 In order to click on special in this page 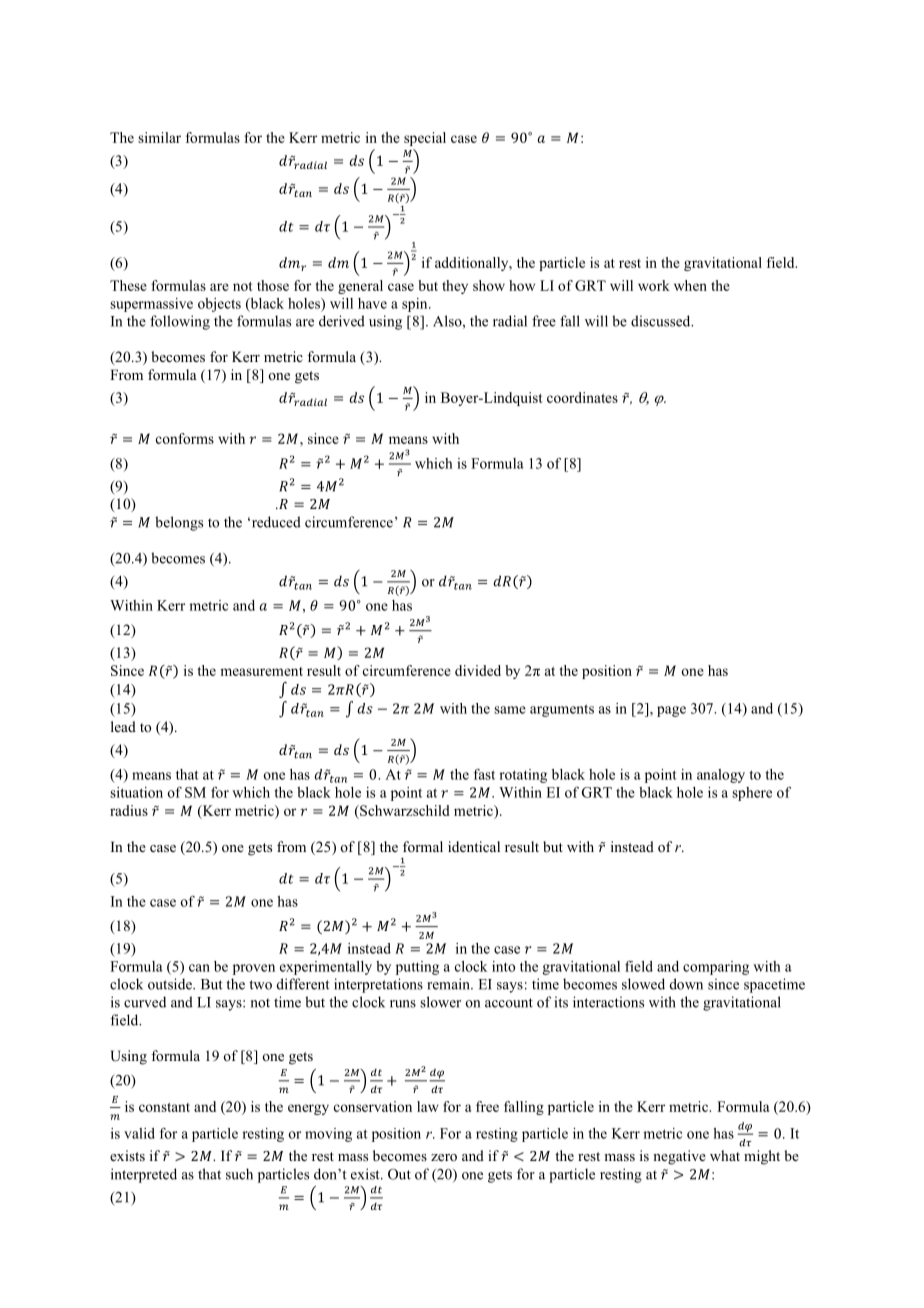, I will do `click(425, 139)`.
